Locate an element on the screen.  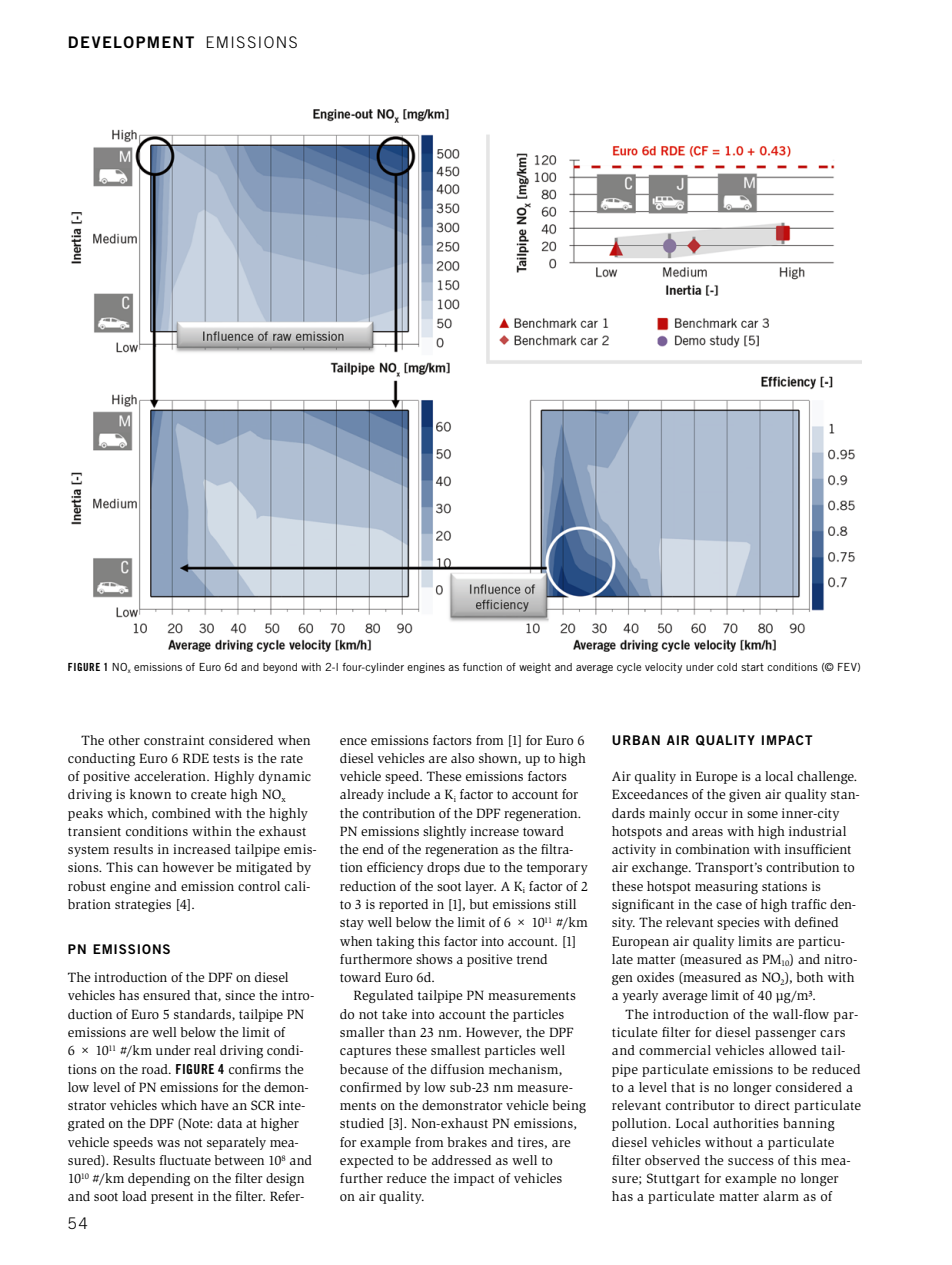
species is located at coordinates (738, 923).
